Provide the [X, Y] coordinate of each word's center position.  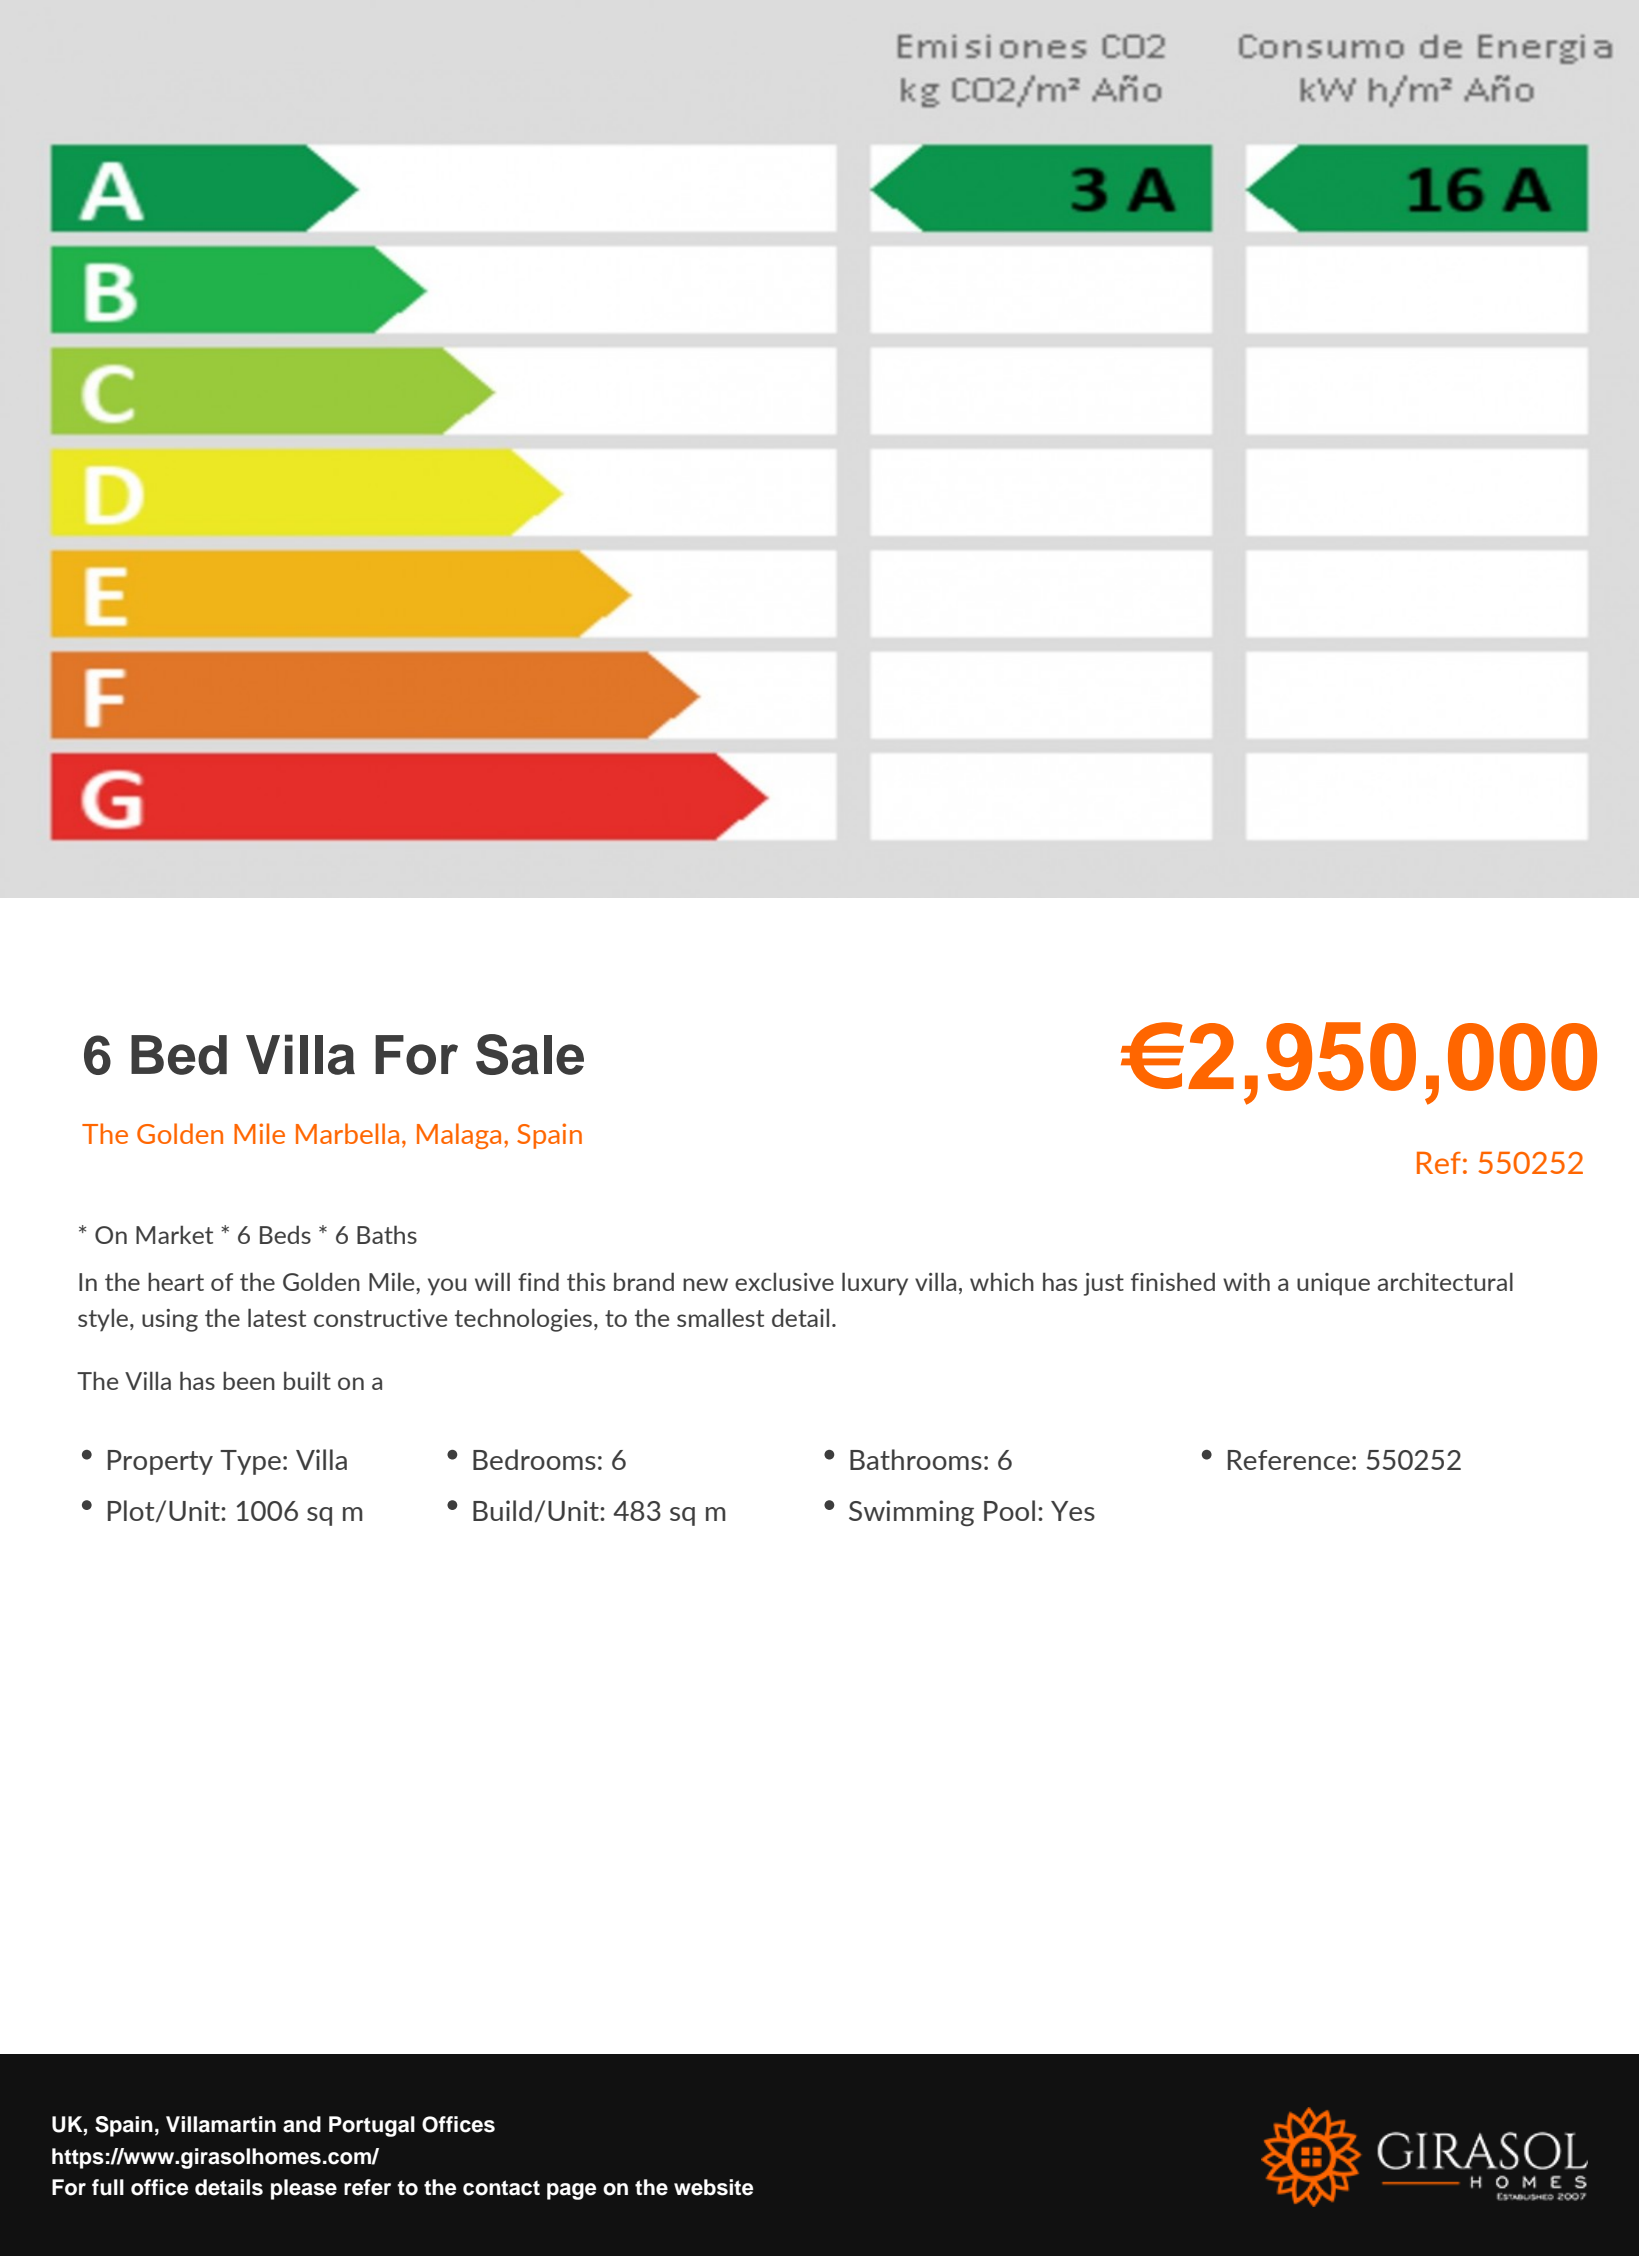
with [1246, 1281]
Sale [530, 1054]
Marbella [347, 1133]
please [304, 2189]
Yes [1073, 1511]
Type [250, 1462]
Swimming [911, 1513]
